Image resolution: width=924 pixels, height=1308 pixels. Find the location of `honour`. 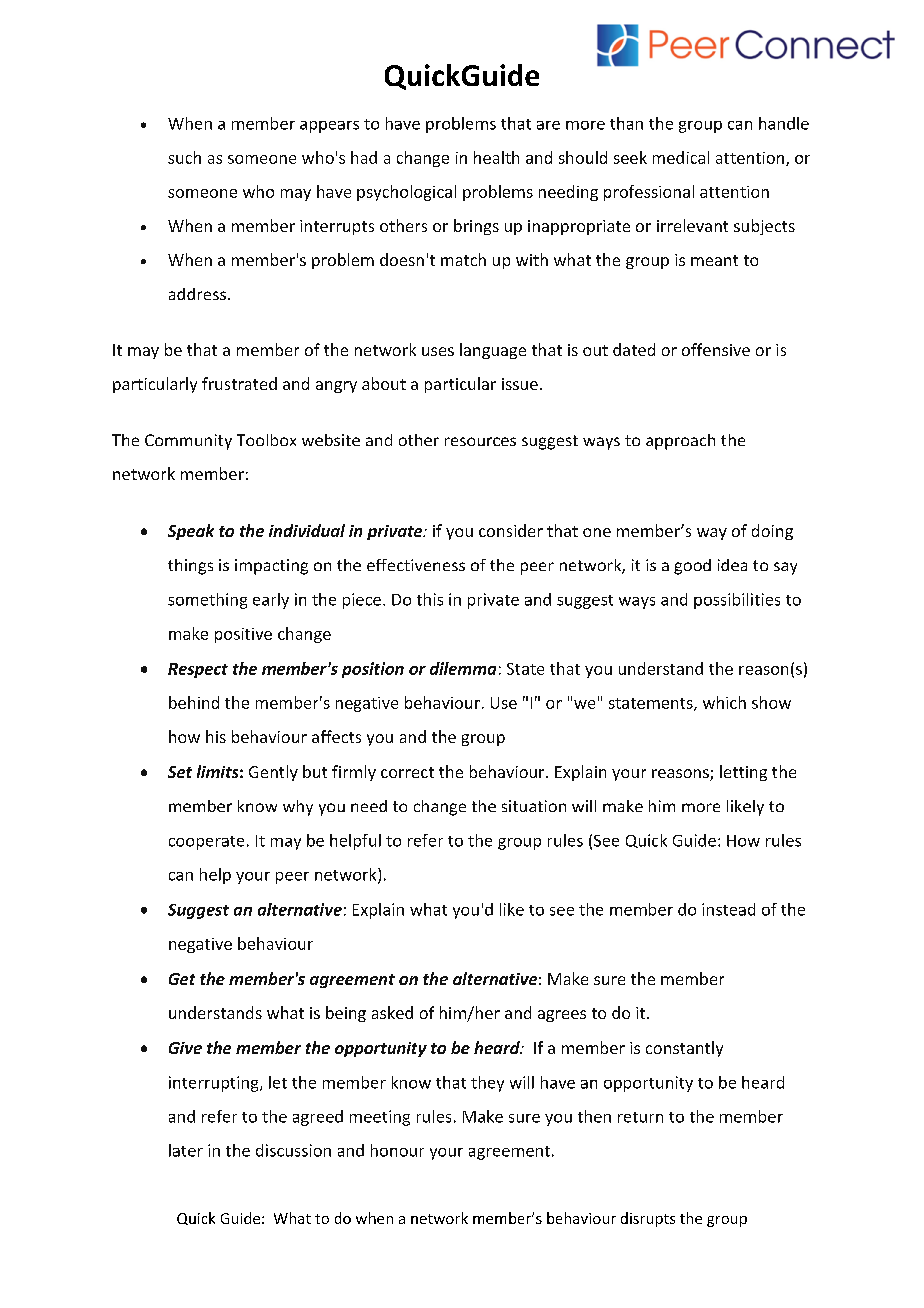

honour is located at coordinates (397, 1150).
